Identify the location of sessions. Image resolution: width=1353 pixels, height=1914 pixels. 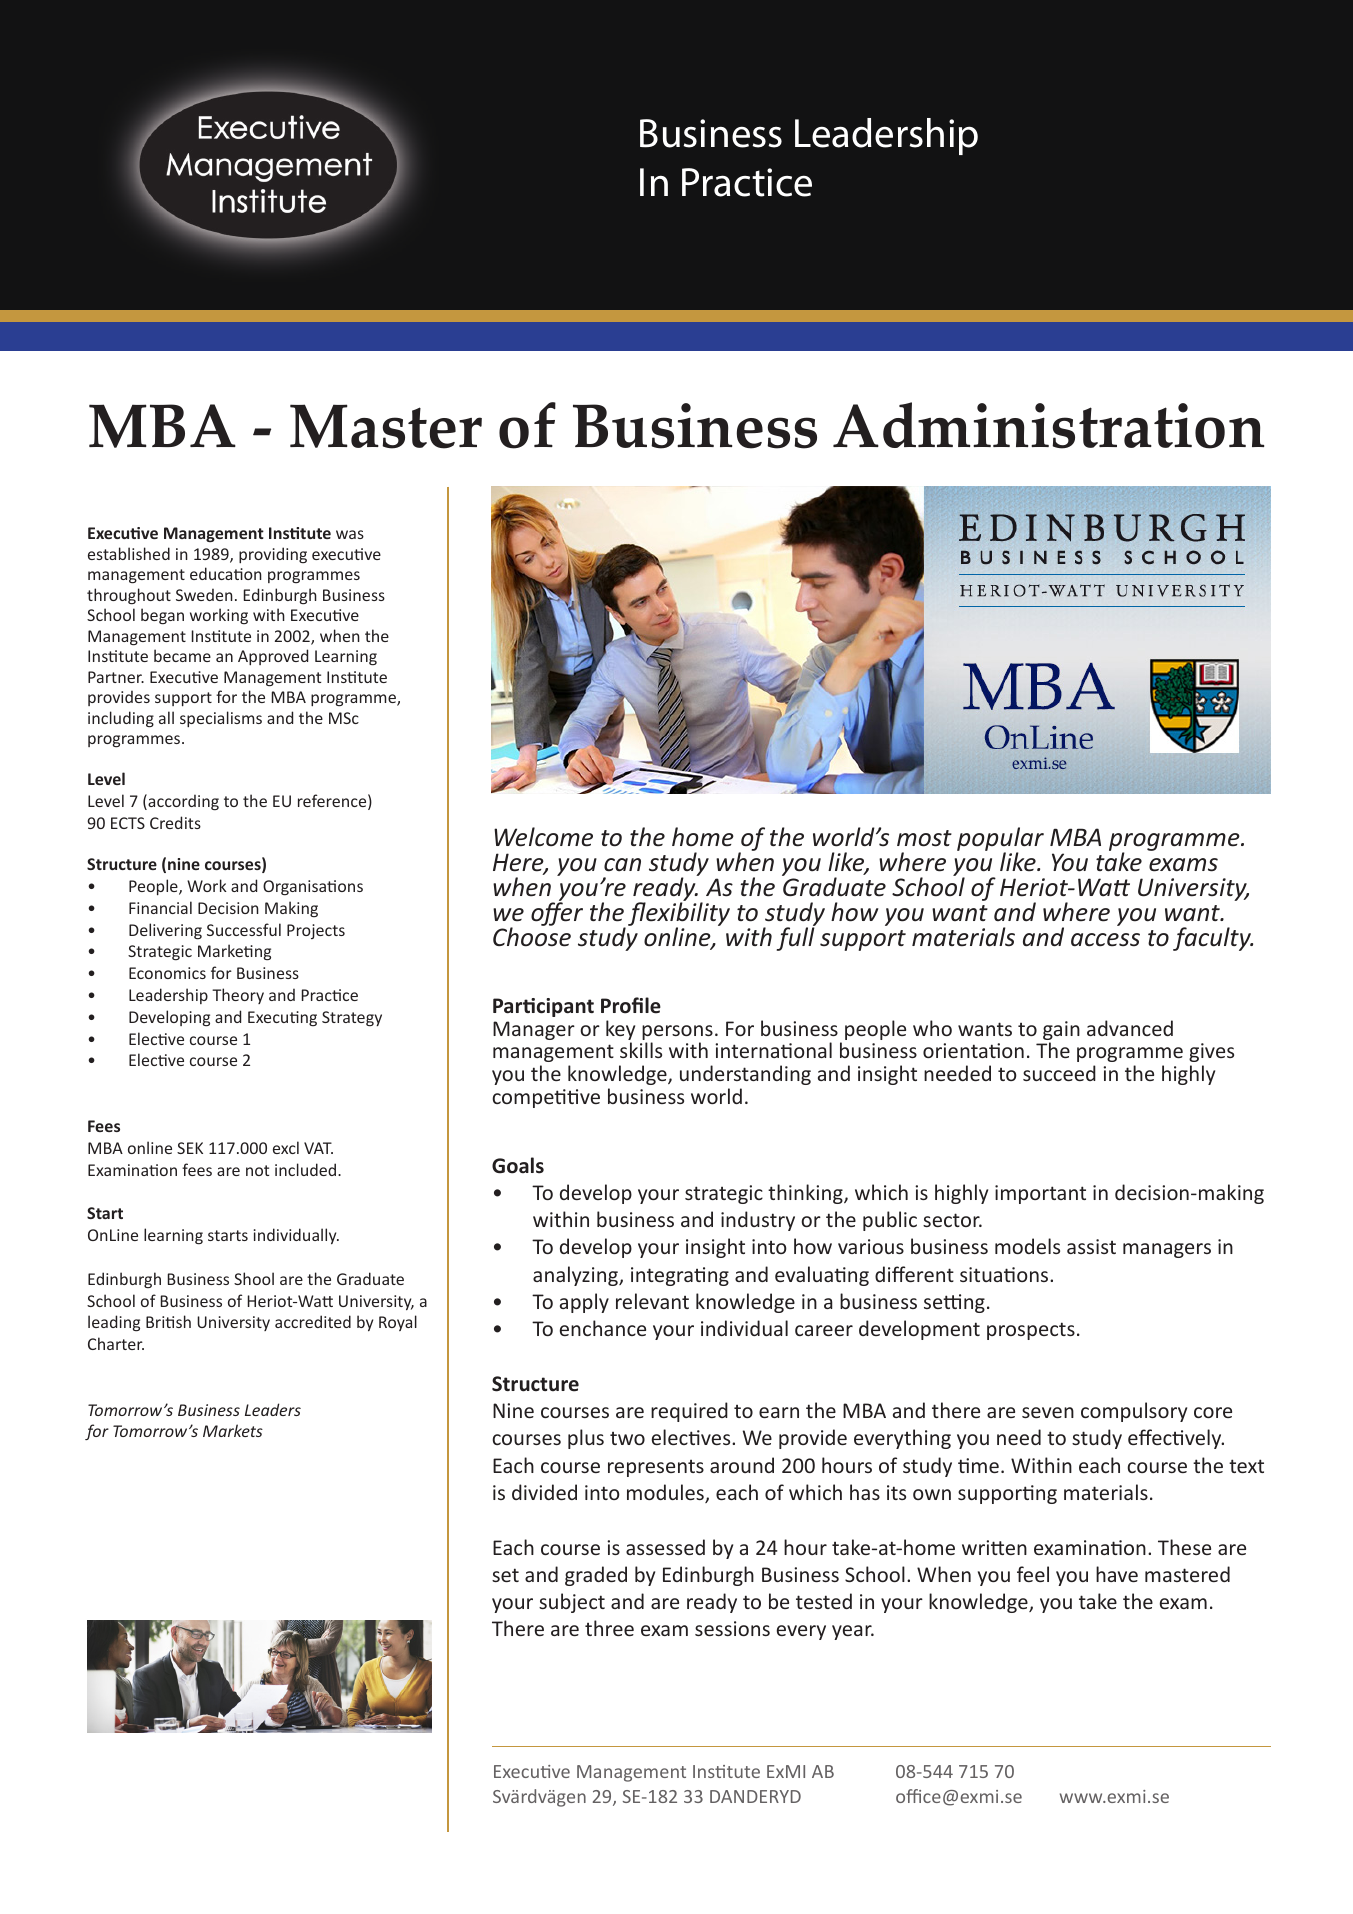
(732, 1628).
